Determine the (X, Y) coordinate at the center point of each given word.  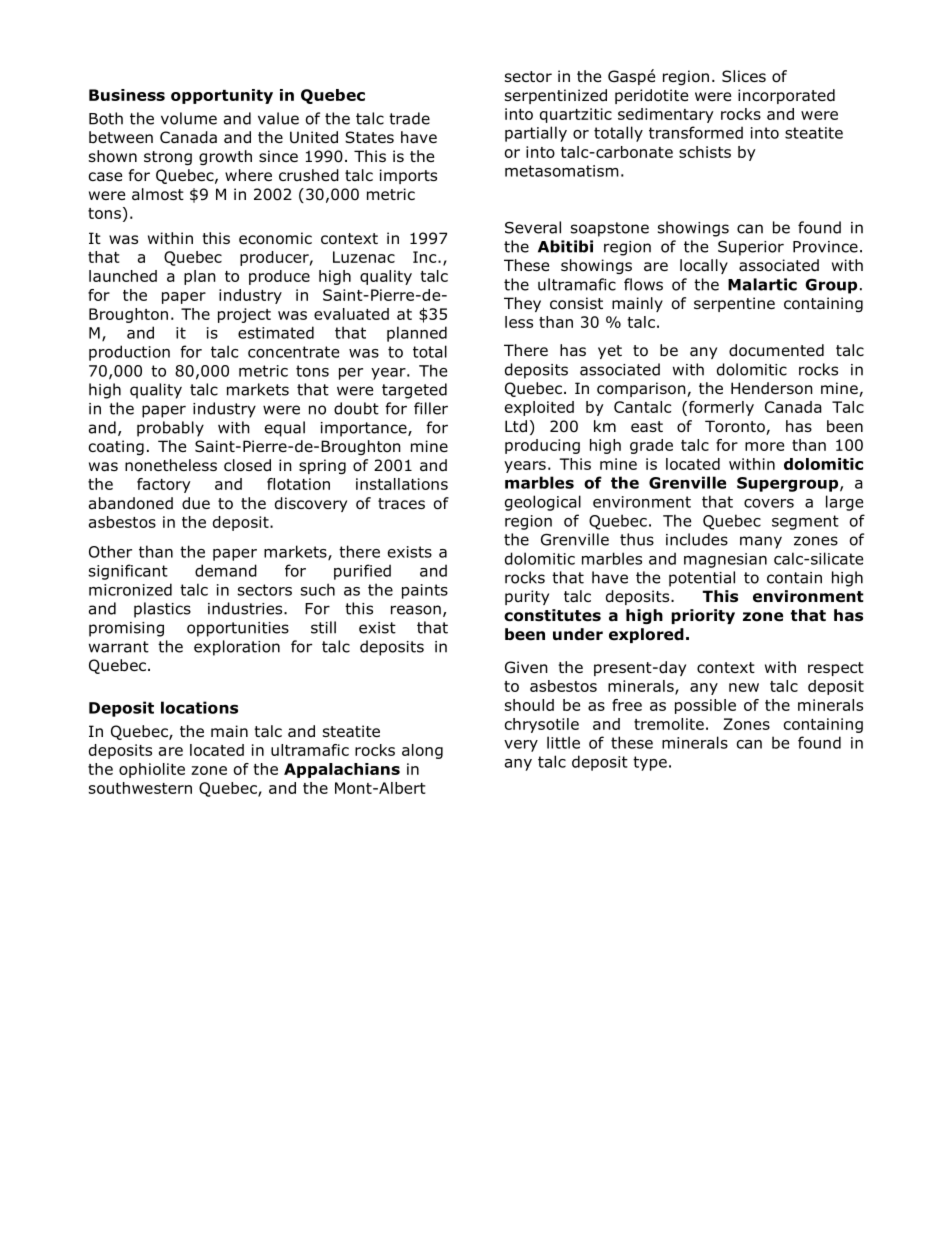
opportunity (222, 96)
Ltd (516, 426)
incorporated (786, 96)
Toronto (736, 427)
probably (170, 429)
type (650, 763)
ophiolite (152, 770)
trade (409, 118)
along (422, 751)
